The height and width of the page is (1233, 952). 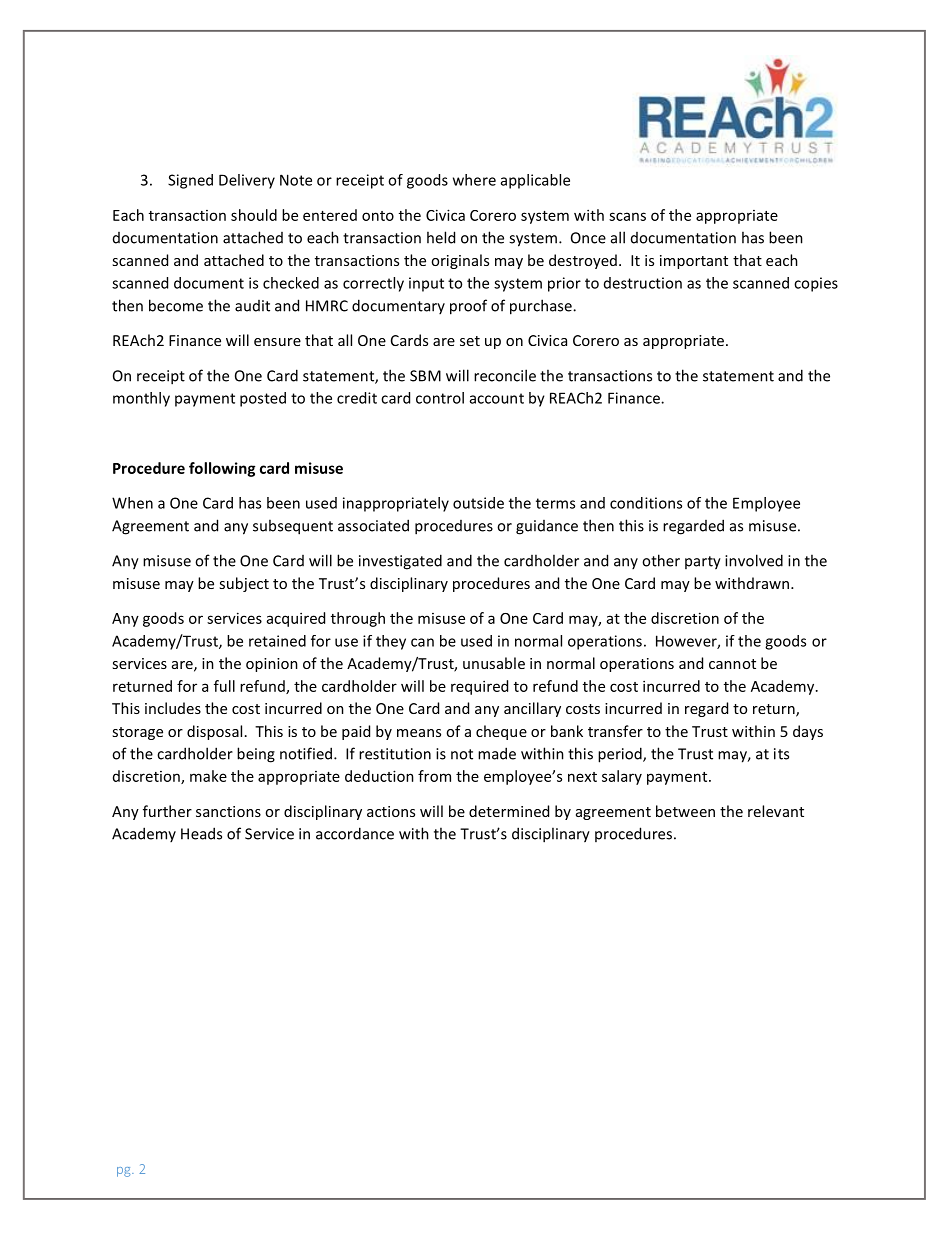 What do you see at coordinates (474, 180) in the page?
I see `where` at bounding box center [474, 180].
